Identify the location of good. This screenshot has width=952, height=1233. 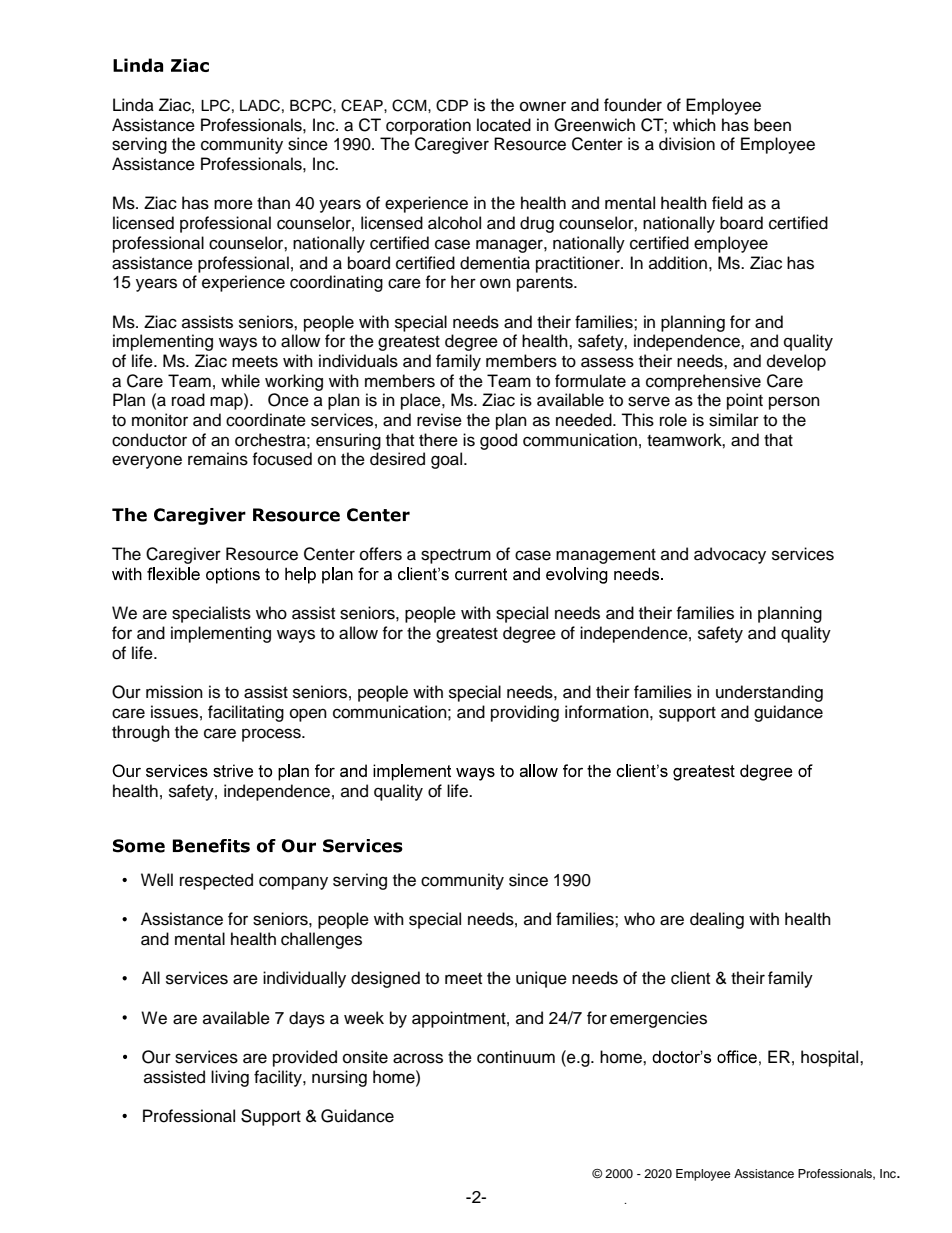
(498, 441).
